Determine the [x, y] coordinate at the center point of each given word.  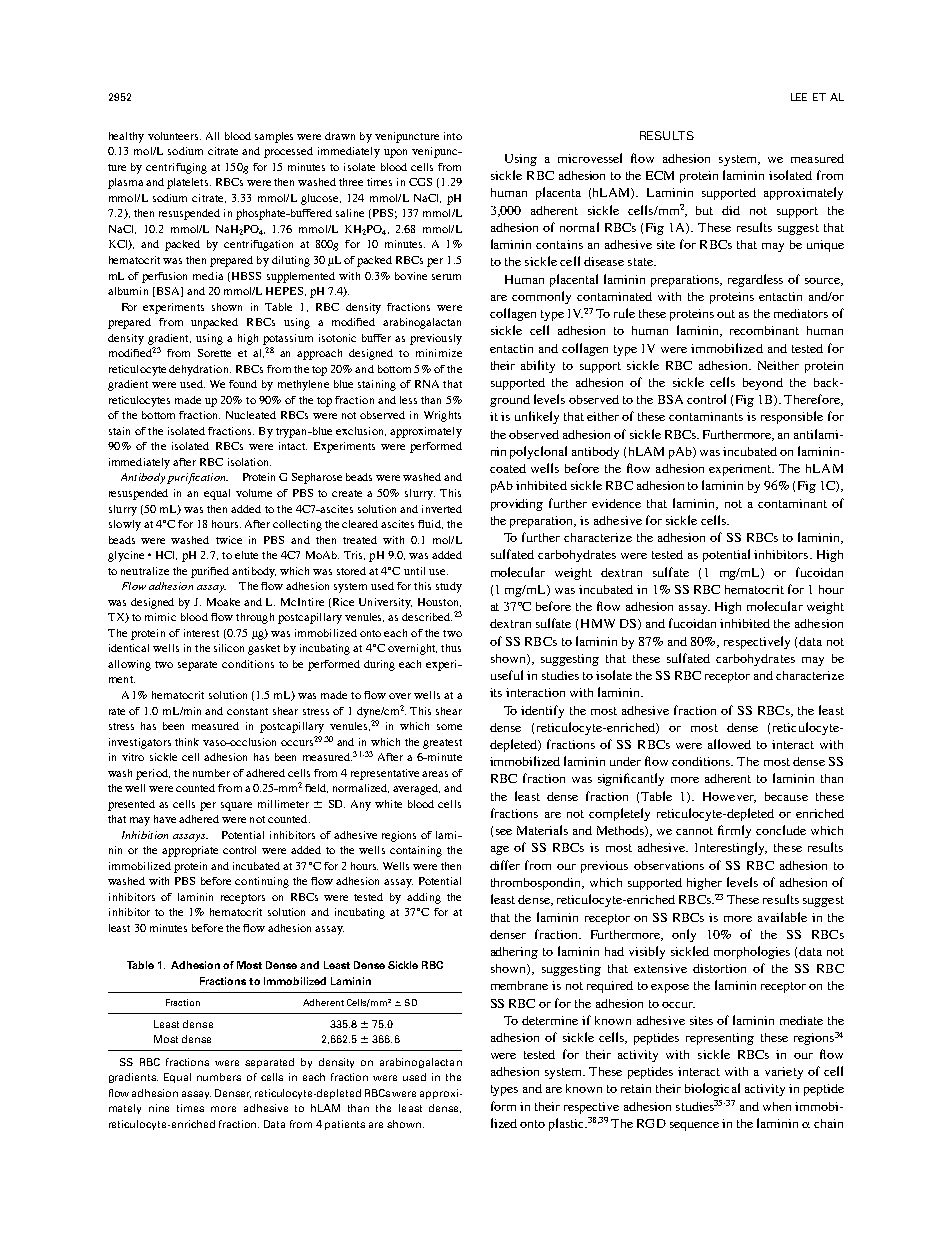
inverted [442, 509]
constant [247, 711]
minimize [439, 353]
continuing [262, 882]
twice [229, 540]
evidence [616, 503]
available [782, 917]
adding [424, 898]
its [496, 692]
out [726, 314]
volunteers [174, 136]
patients [345, 1125]
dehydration [200, 370]
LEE [799, 97]
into [453, 136]
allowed [729, 744]
